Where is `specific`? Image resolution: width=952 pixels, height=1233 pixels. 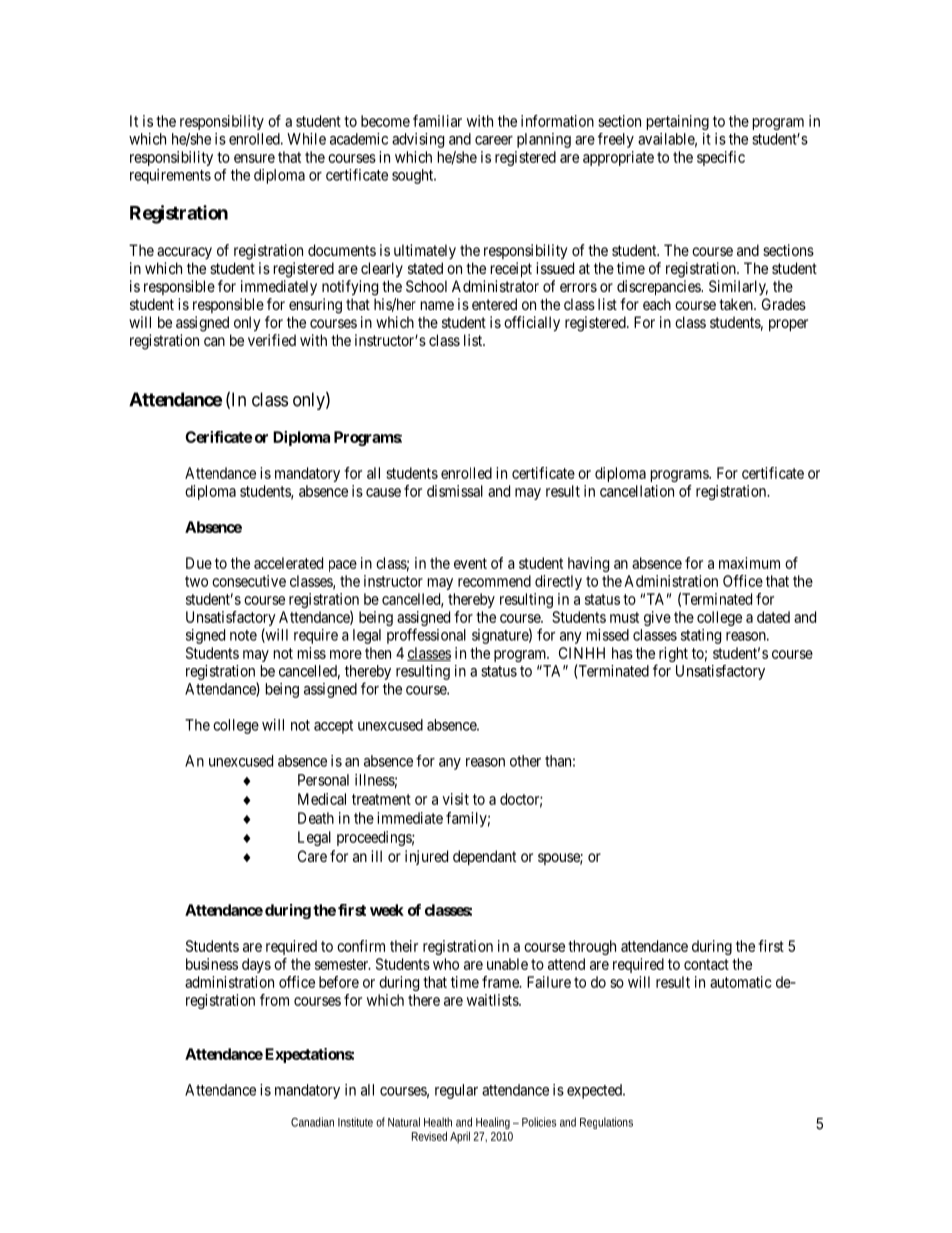 specific is located at coordinates (721, 158).
